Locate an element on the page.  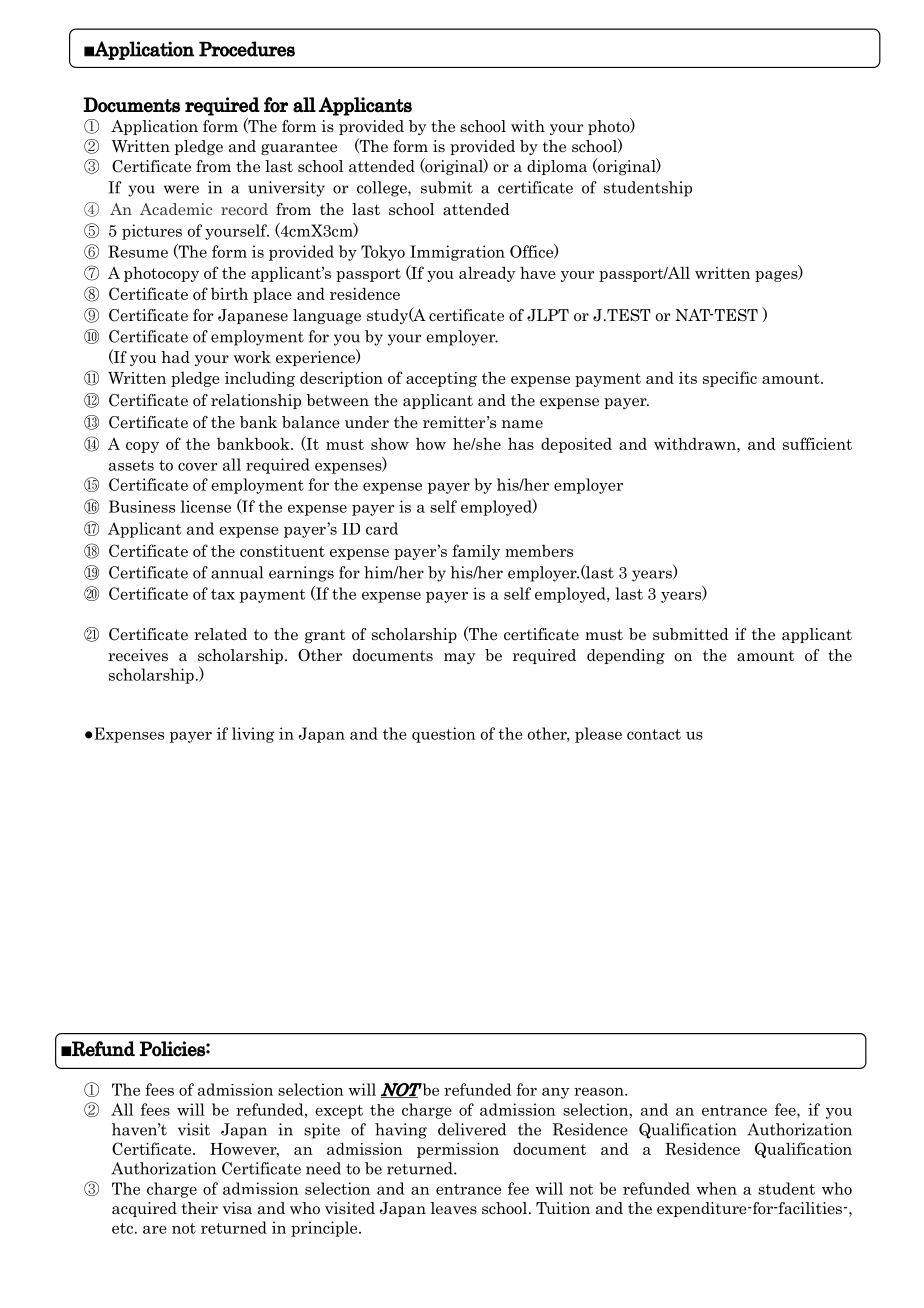
Procedures is located at coordinates (247, 49).
